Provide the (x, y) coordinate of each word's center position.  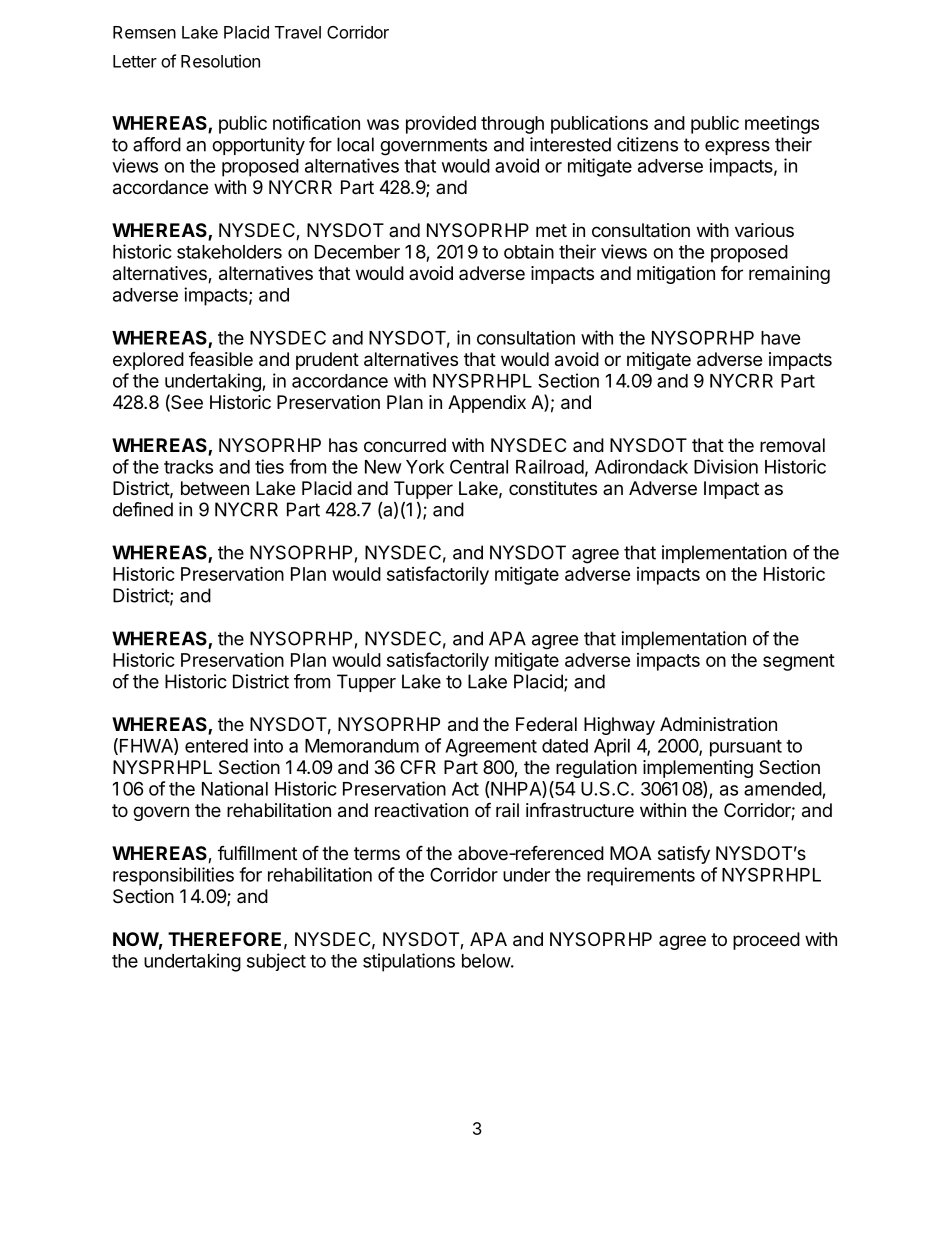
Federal (546, 724)
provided (441, 125)
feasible (221, 359)
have (781, 338)
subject (276, 962)
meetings (782, 125)
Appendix (487, 404)
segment (799, 662)
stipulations (409, 962)
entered (216, 746)
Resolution (220, 61)
